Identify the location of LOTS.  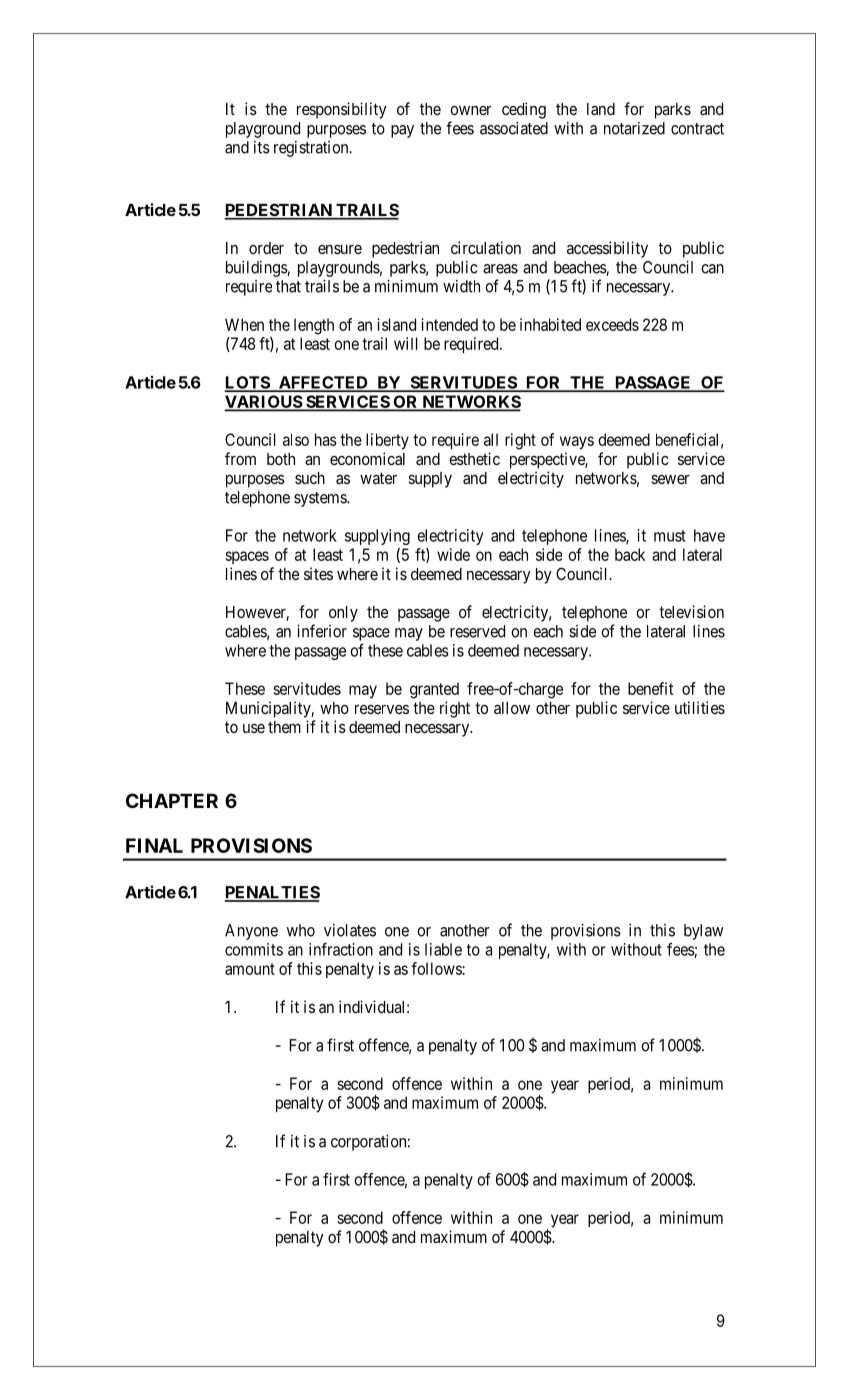
(248, 383).
